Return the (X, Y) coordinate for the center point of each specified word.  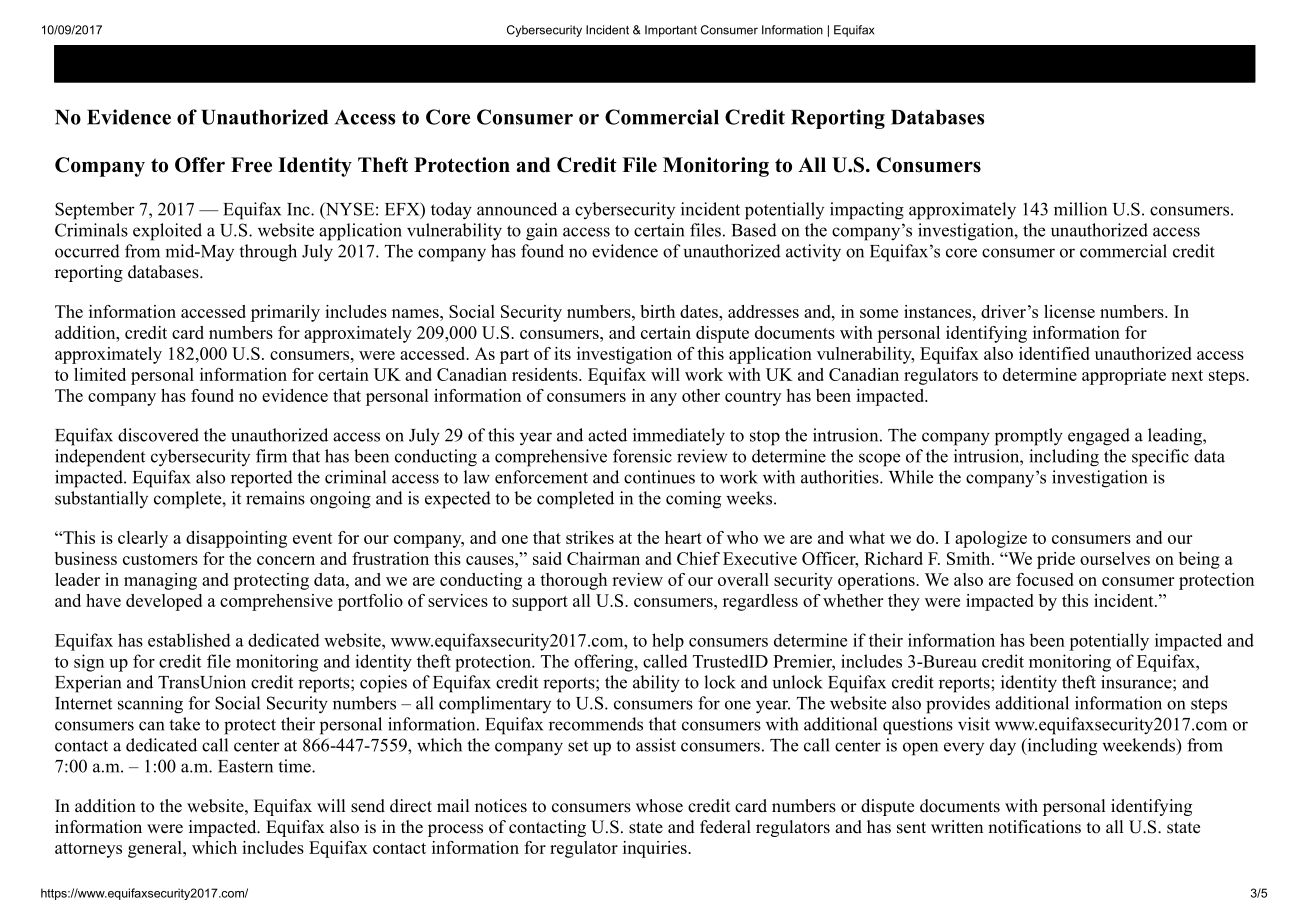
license (1069, 311)
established (189, 640)
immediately (679, 437)
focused (1045, 579)
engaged (1099, 437)
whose (659, 806)
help (668, 642)
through (268, 253)
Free (251, 165)
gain (541, 232)
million (1080, 209)
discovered (158, 435)
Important (671, 31)
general (156, 849)
